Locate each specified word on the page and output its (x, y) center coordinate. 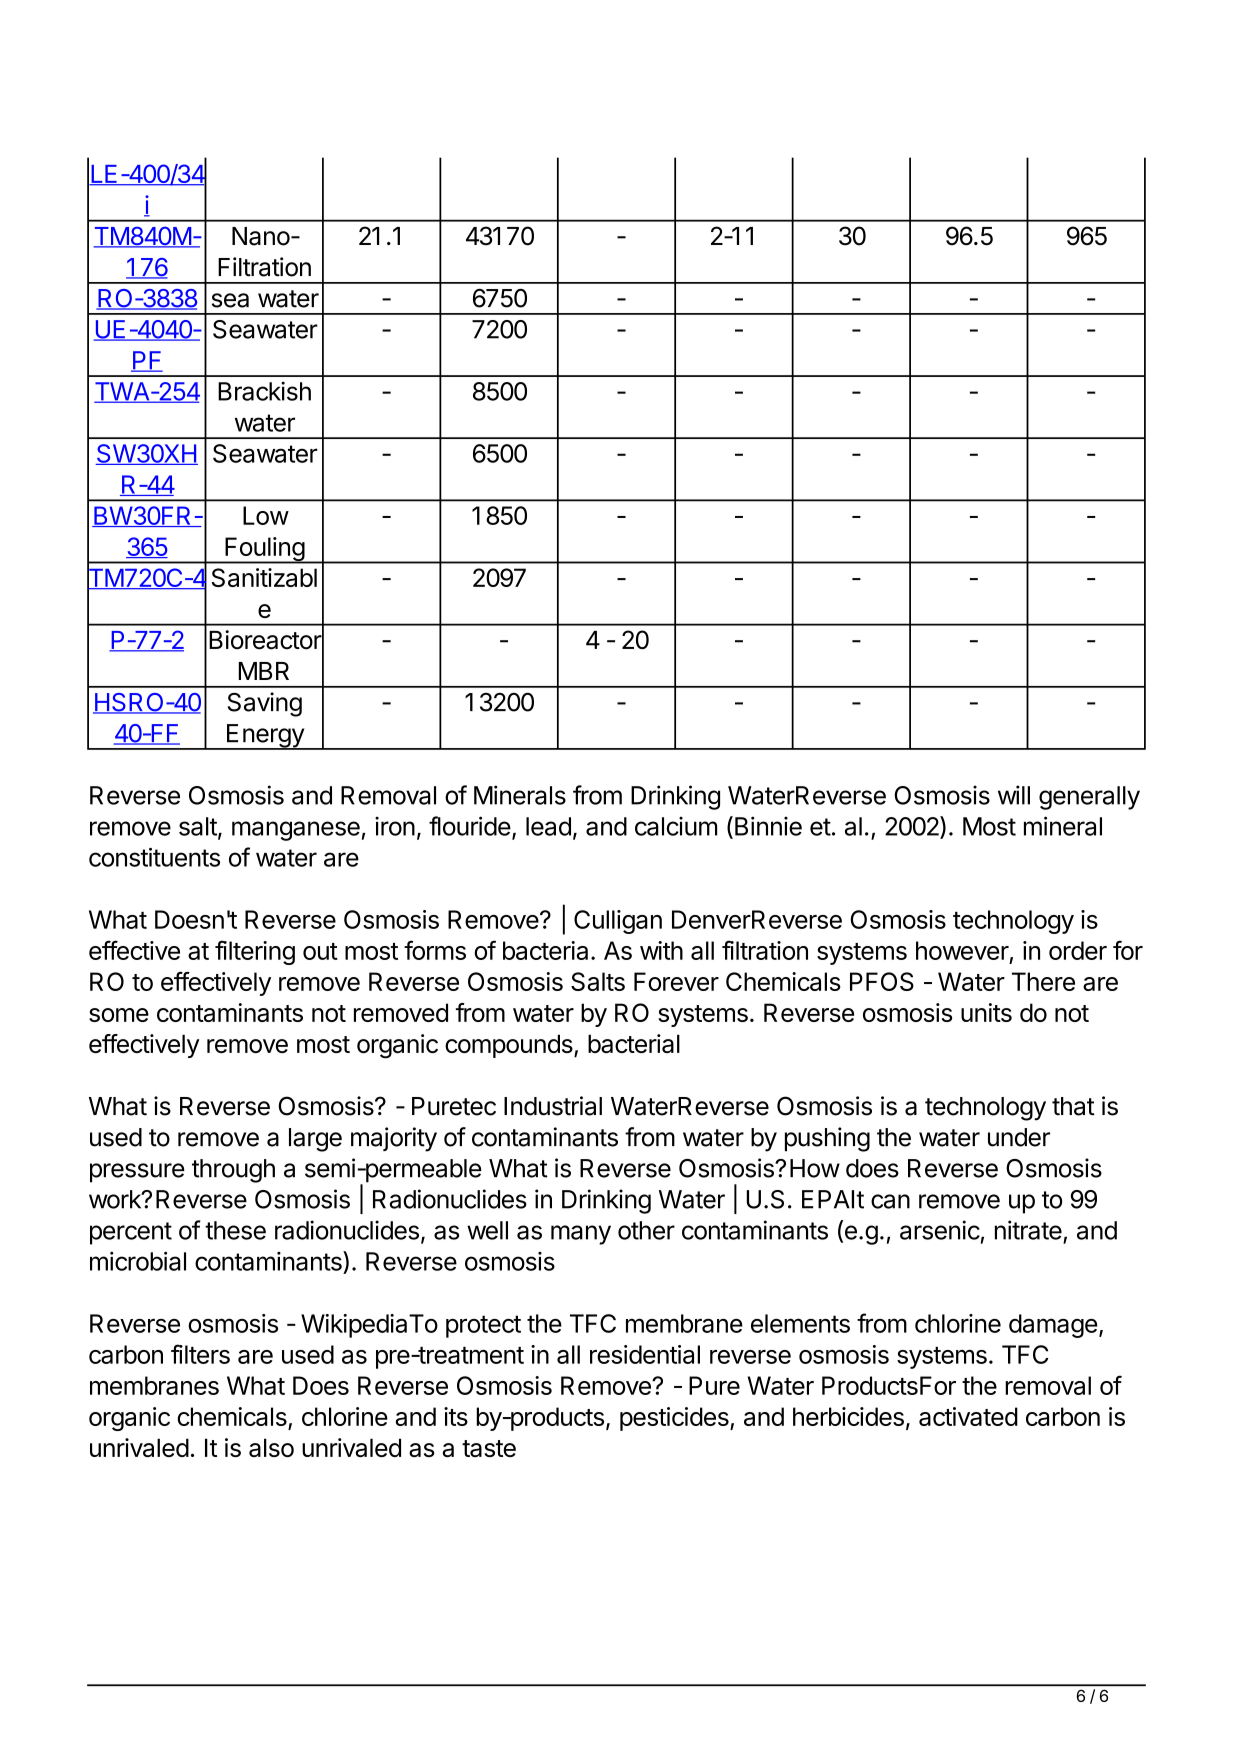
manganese (296, 831)
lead (548, 826)
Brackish (264, 391)
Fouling (264, 550)
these (235, 1230)
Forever (676, 981)
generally (1089, 798)
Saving (265, 704)
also (271, 1447)
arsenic (940, 1230)
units (986, 1012)
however (962, 950)
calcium (676, 826)
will (1014, 795)
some (119, 1015)
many (581, 1235)
